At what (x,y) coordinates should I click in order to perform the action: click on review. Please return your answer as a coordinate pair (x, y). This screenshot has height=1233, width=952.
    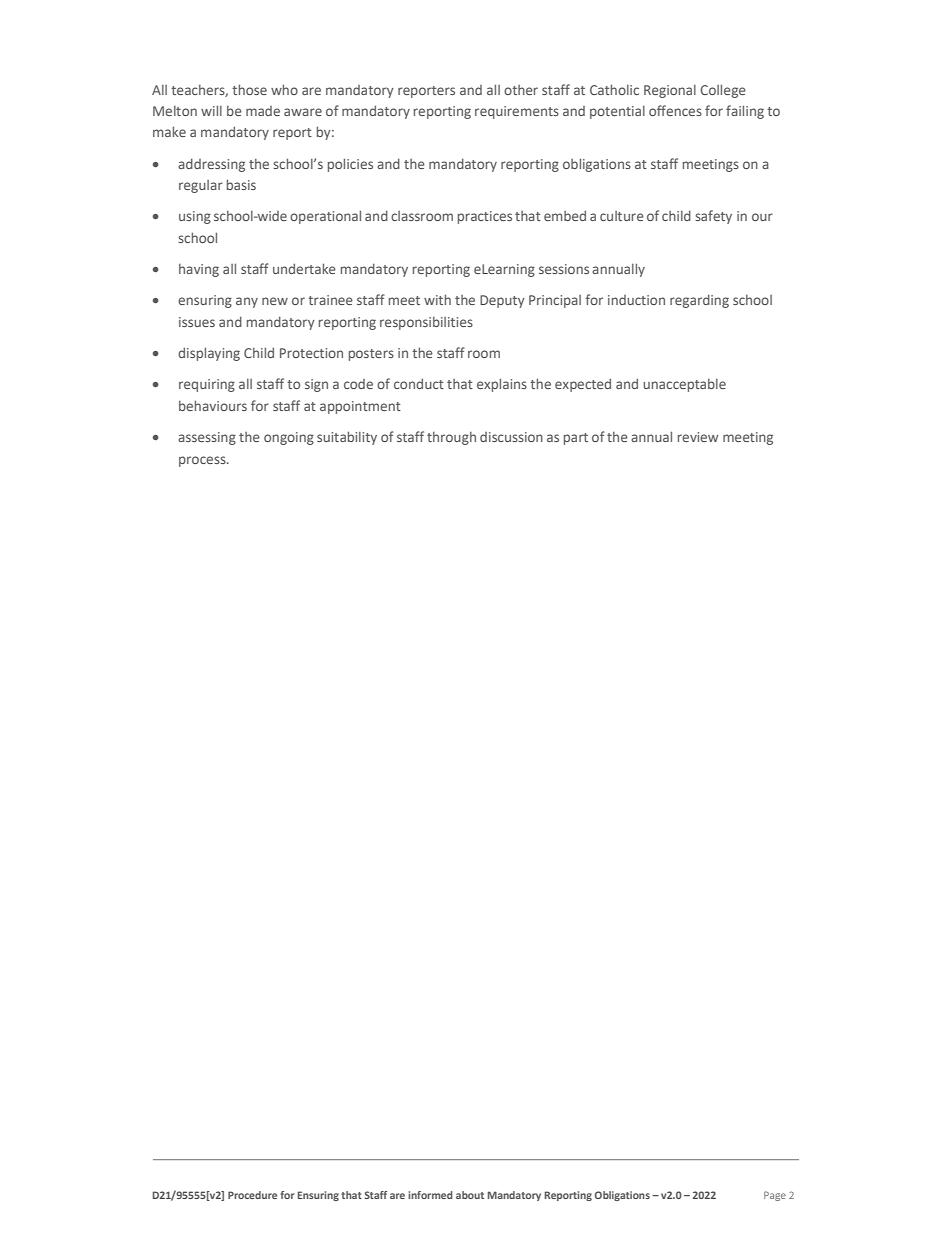
    Looking at the image, I should click on (698, 437).
